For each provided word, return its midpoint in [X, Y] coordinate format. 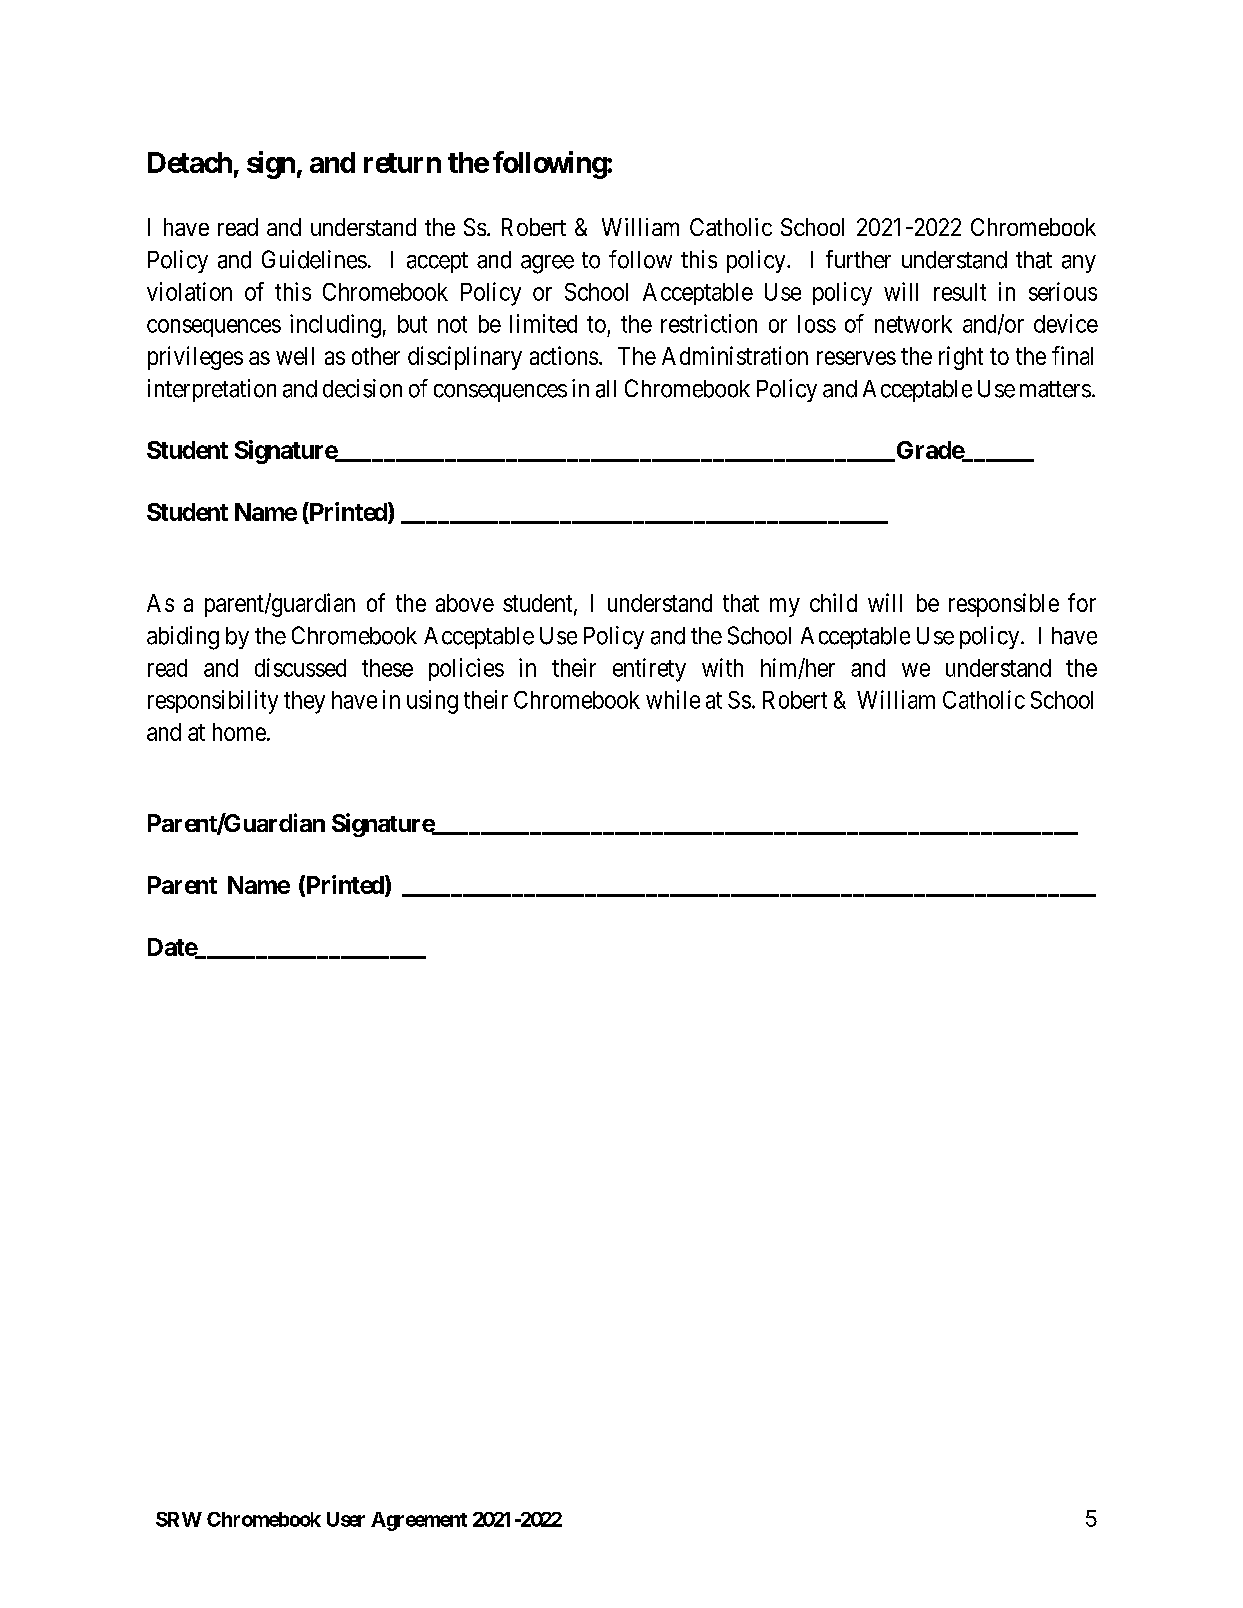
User [346, 1519]
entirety [649, 670]
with [722, 667]
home [239, 732]
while [673, 699]
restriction [709, 323]
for [1082, 602]
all [606, 389]
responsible [1004, 605]
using [432, 702]
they [304, 702]
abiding [183, 638]
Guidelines [314, 259]
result [960, 292]
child [833, 602]
